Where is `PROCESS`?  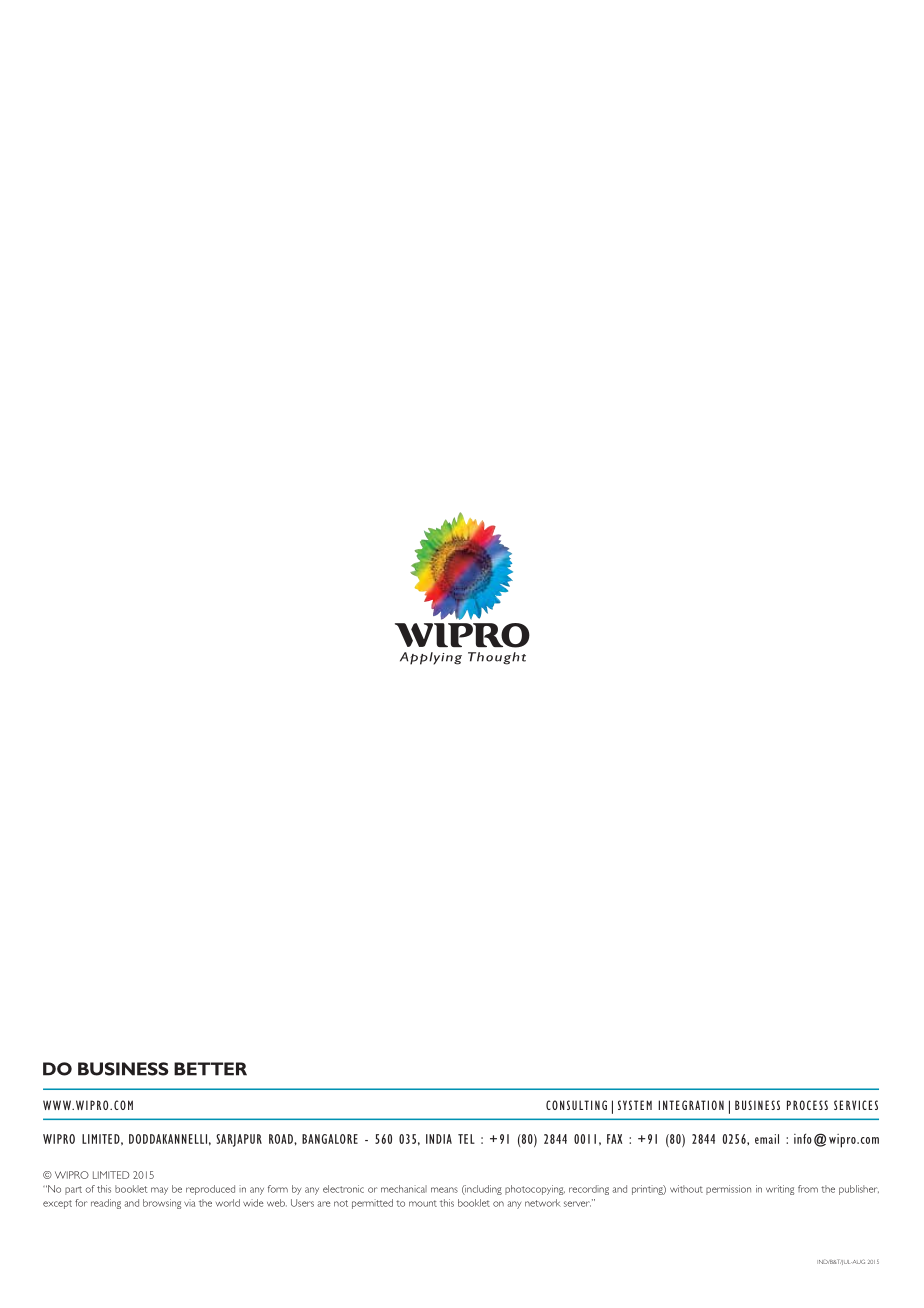
PROCESS is located at coordinates (807, 1105).
